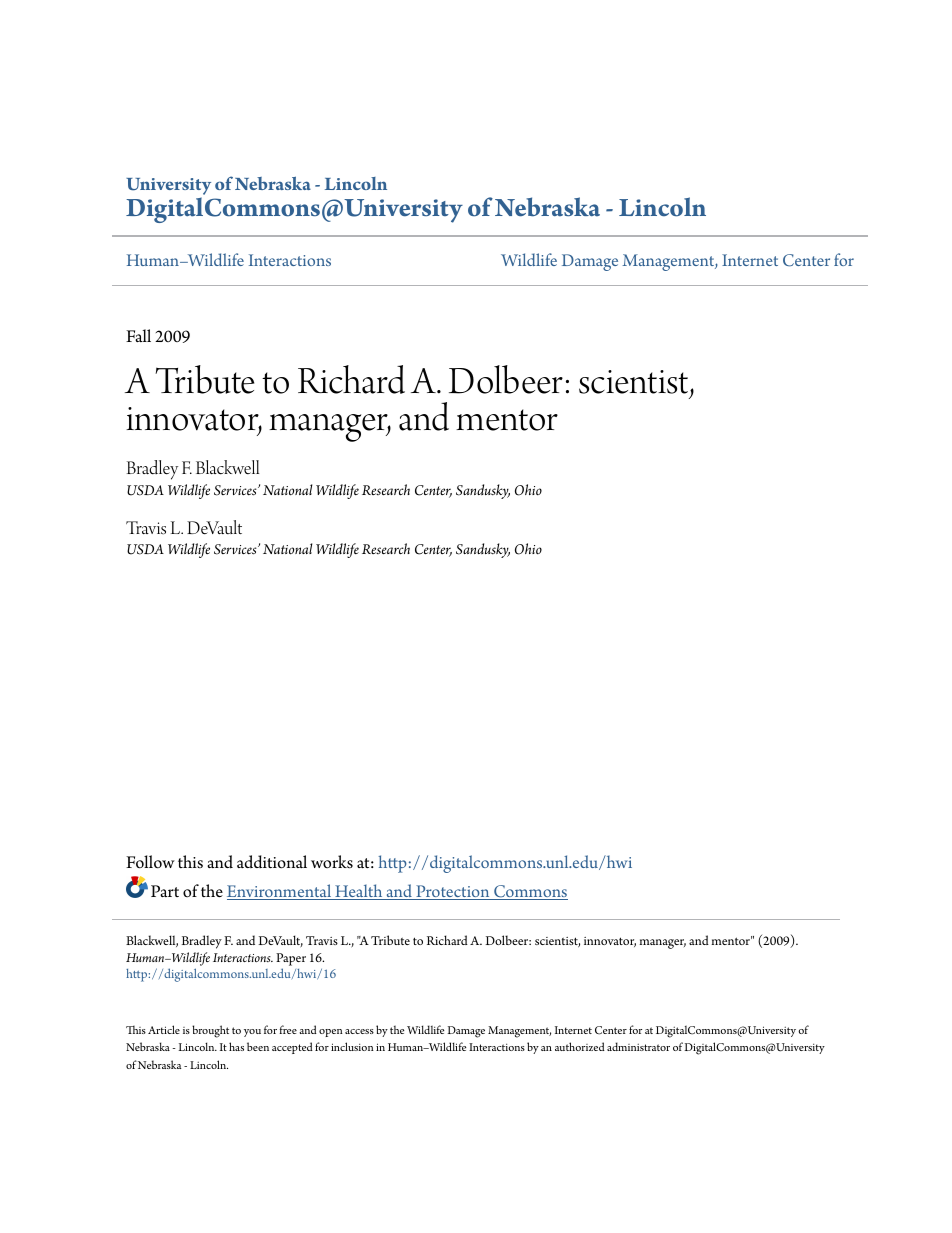 The height and width of the page is (1233, 952). What do you see at coordinates (580, 1046) in the page?
I see `authorized` at bounding box center [580, 1046].
